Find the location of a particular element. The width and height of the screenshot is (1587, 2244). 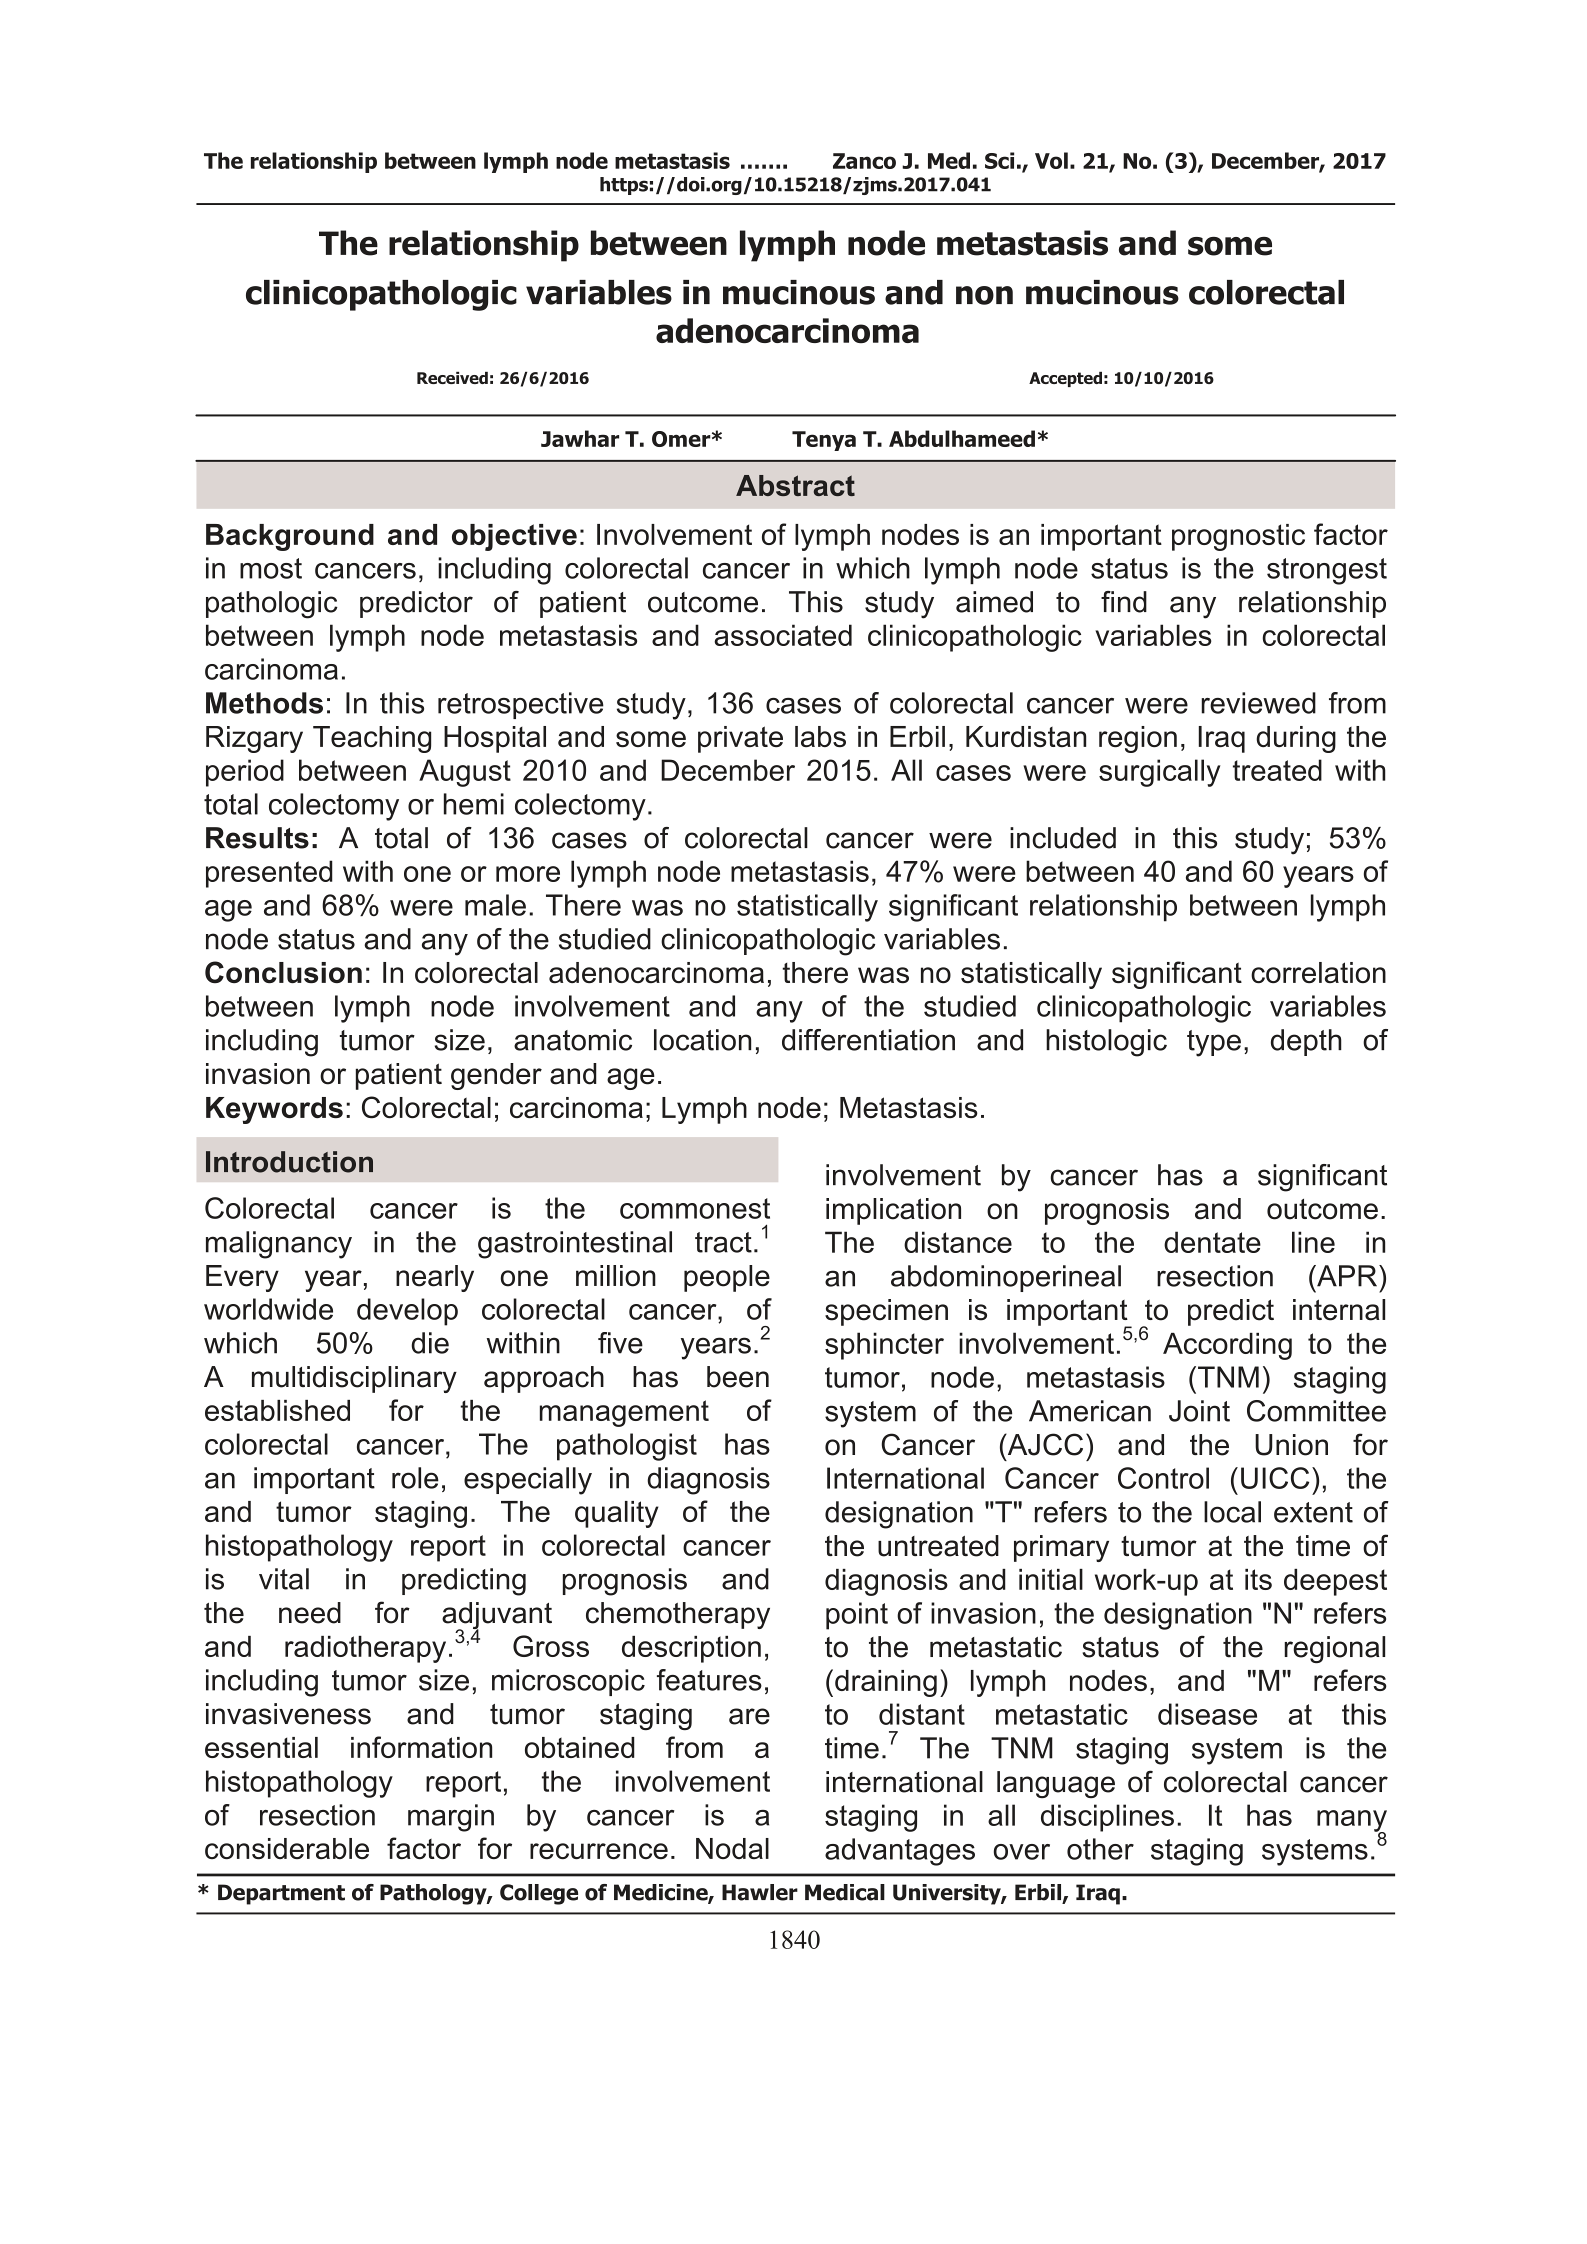

Teaching is located at coordinates (372, 739).
